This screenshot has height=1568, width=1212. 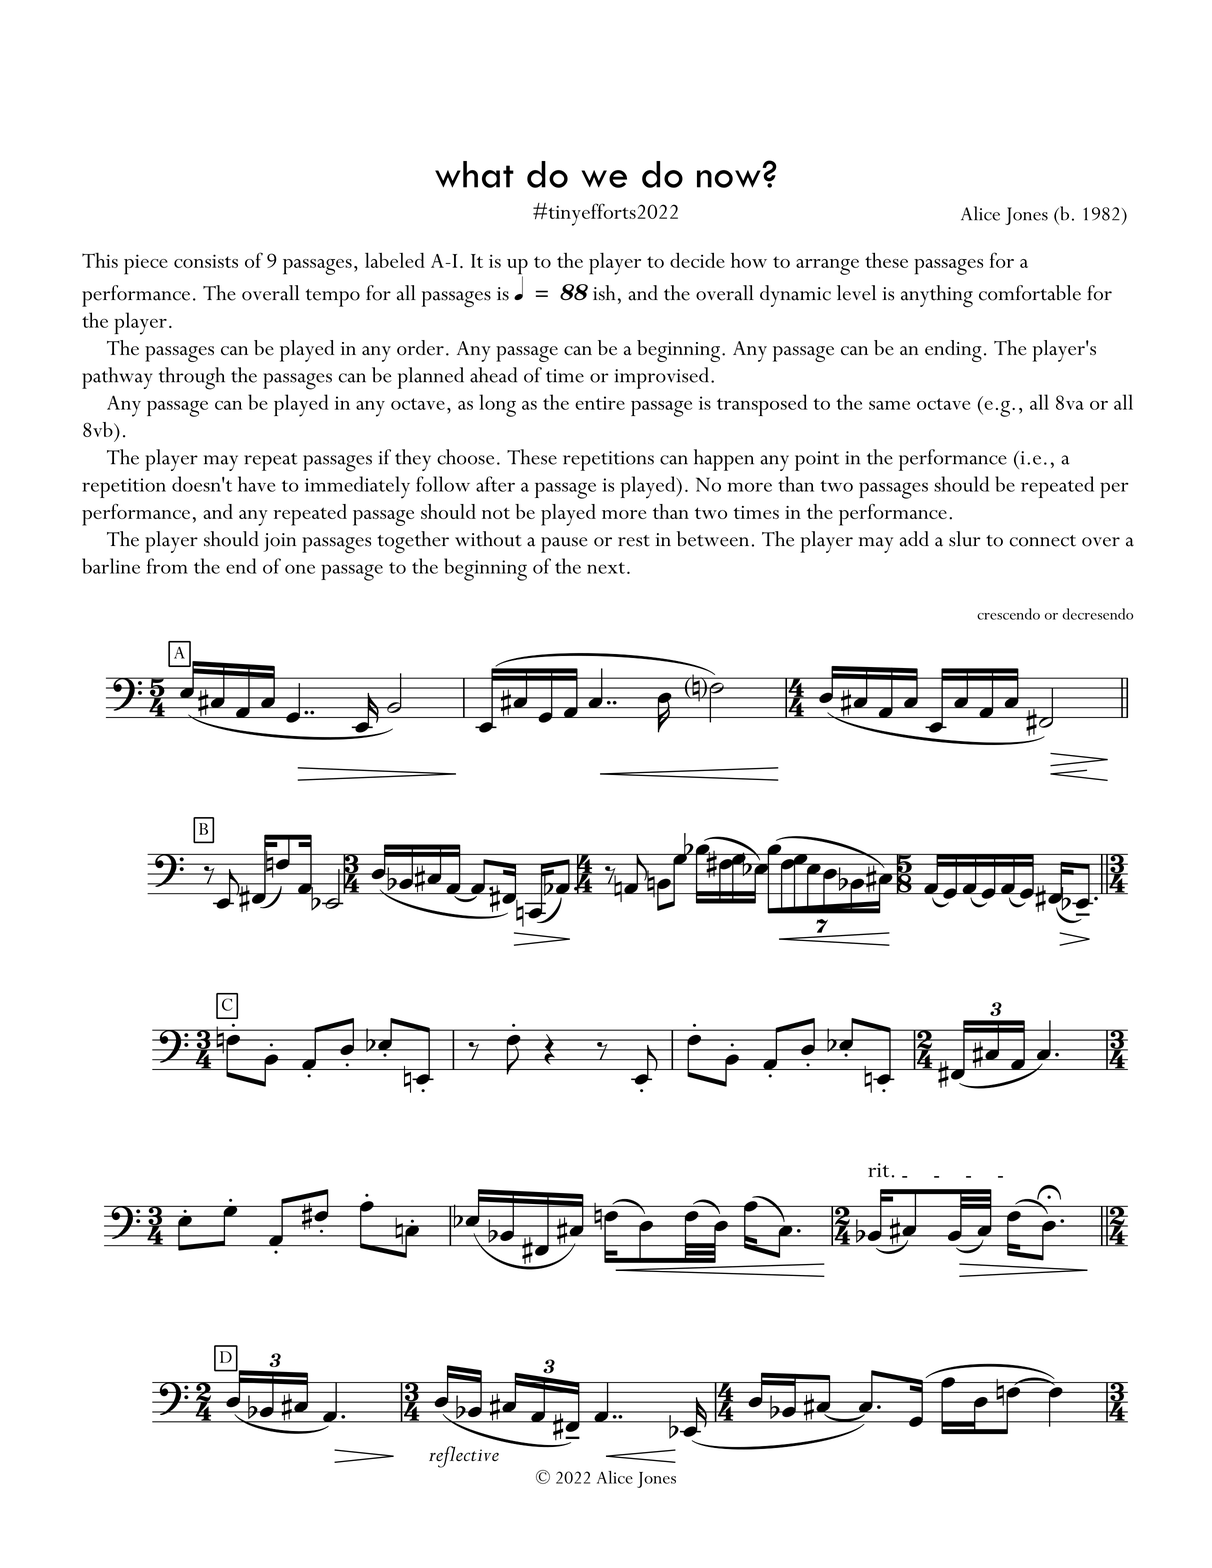 What do you see at coordinates (914, 539) in the screenshot?
I see `add` at bounding box center [914, 539].
